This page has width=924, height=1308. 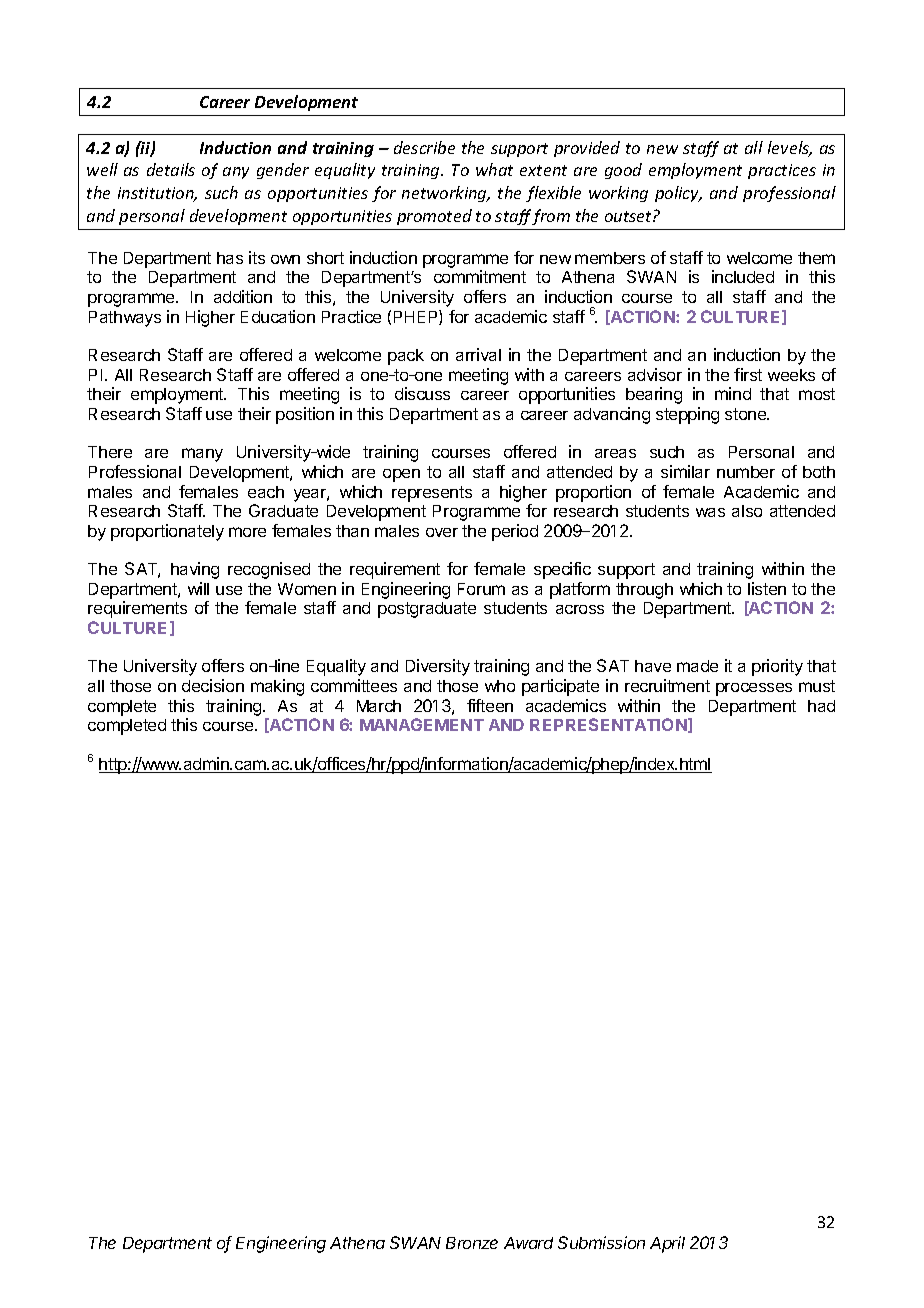 What do you see at coordinates (747, 511) in the page?
I see `also` at bounding box center [747, 511].
